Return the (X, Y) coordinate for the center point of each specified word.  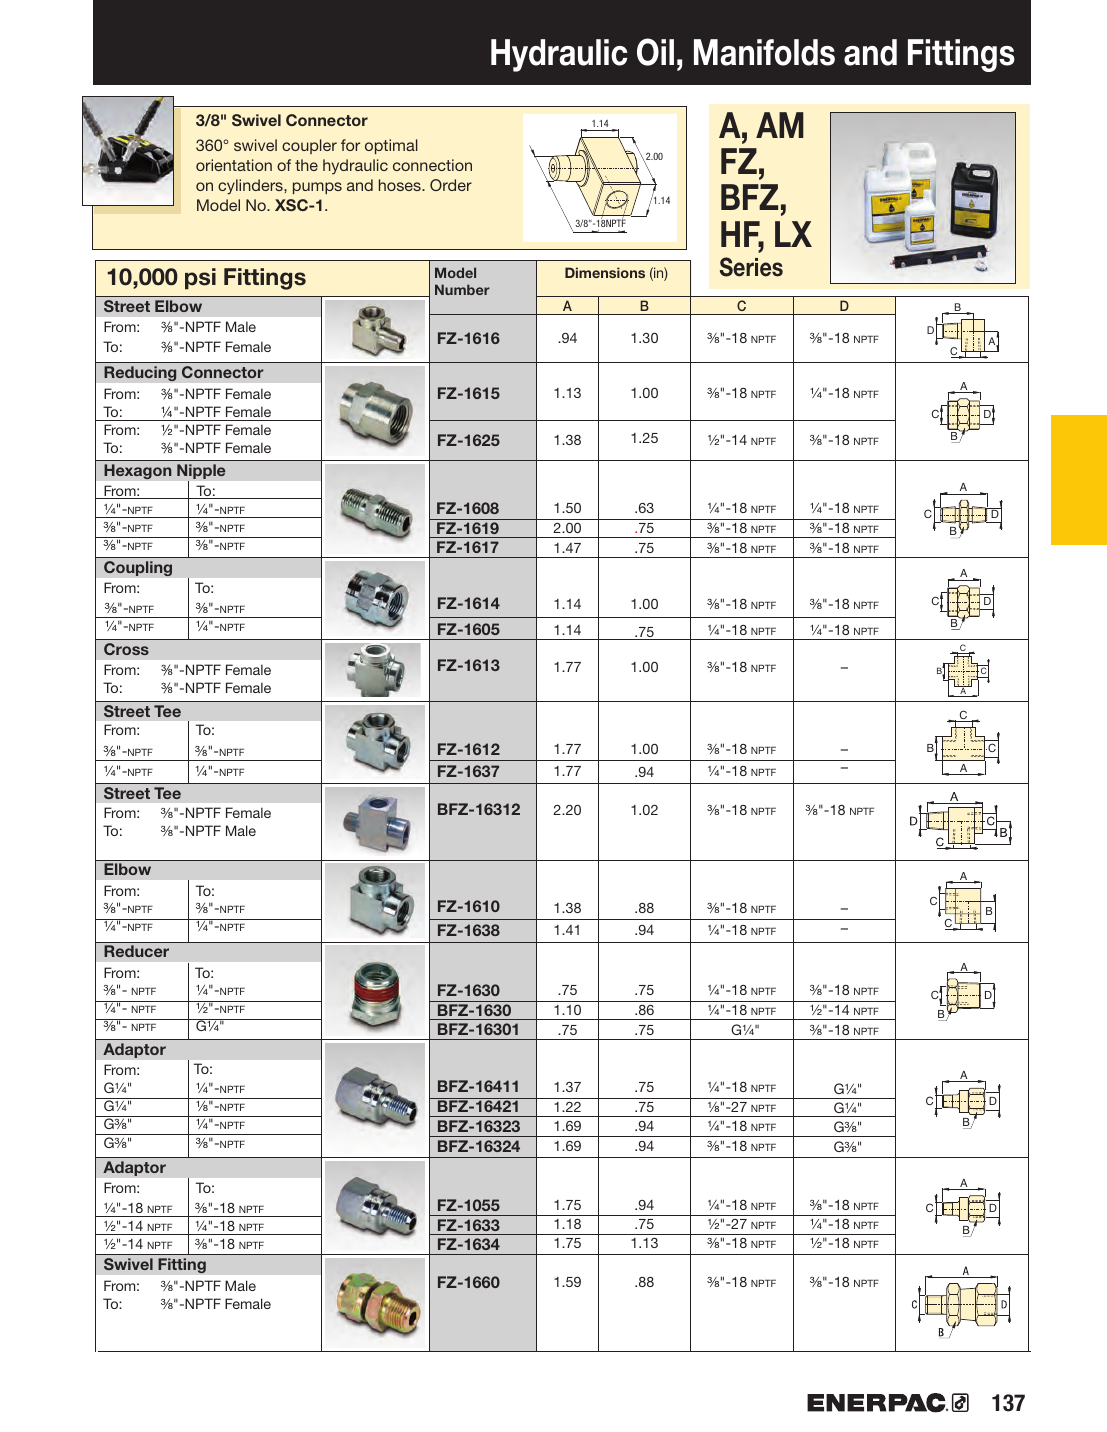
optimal (391, 146)
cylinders (251, 187)
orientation (234, 165)
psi (200, 279)
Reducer (136, 951)
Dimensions (605, 272)
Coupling (138, 569)
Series (751, 267)
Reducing (140, 373)
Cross (126, 649)
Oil (655, 52)
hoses (401, 185)
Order (451, 185)
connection (432, 165)
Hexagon (138, 472)
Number (462, 289)
